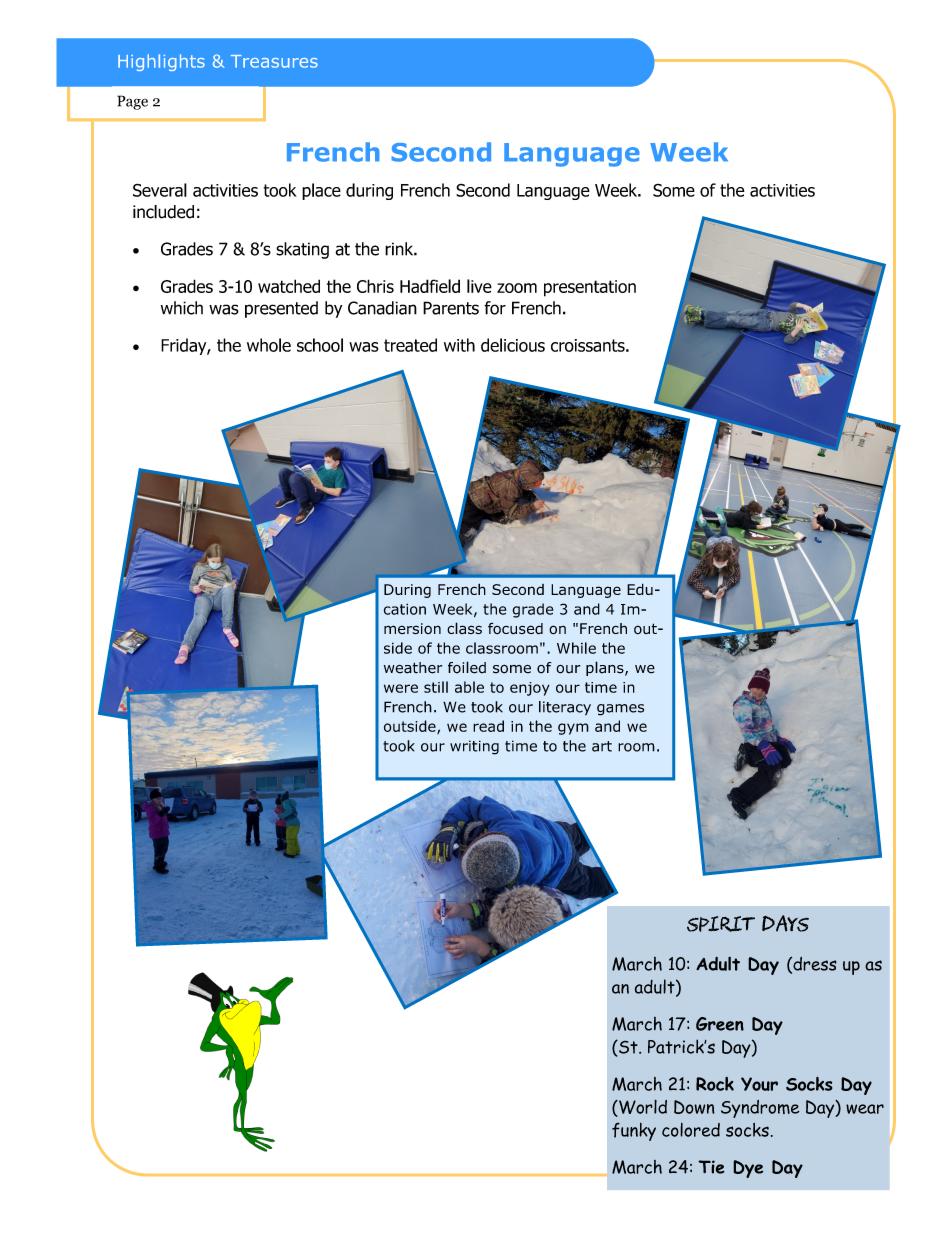 The height and width of the image is (1233, 952). I want to click on weather, so click(413, 668).
